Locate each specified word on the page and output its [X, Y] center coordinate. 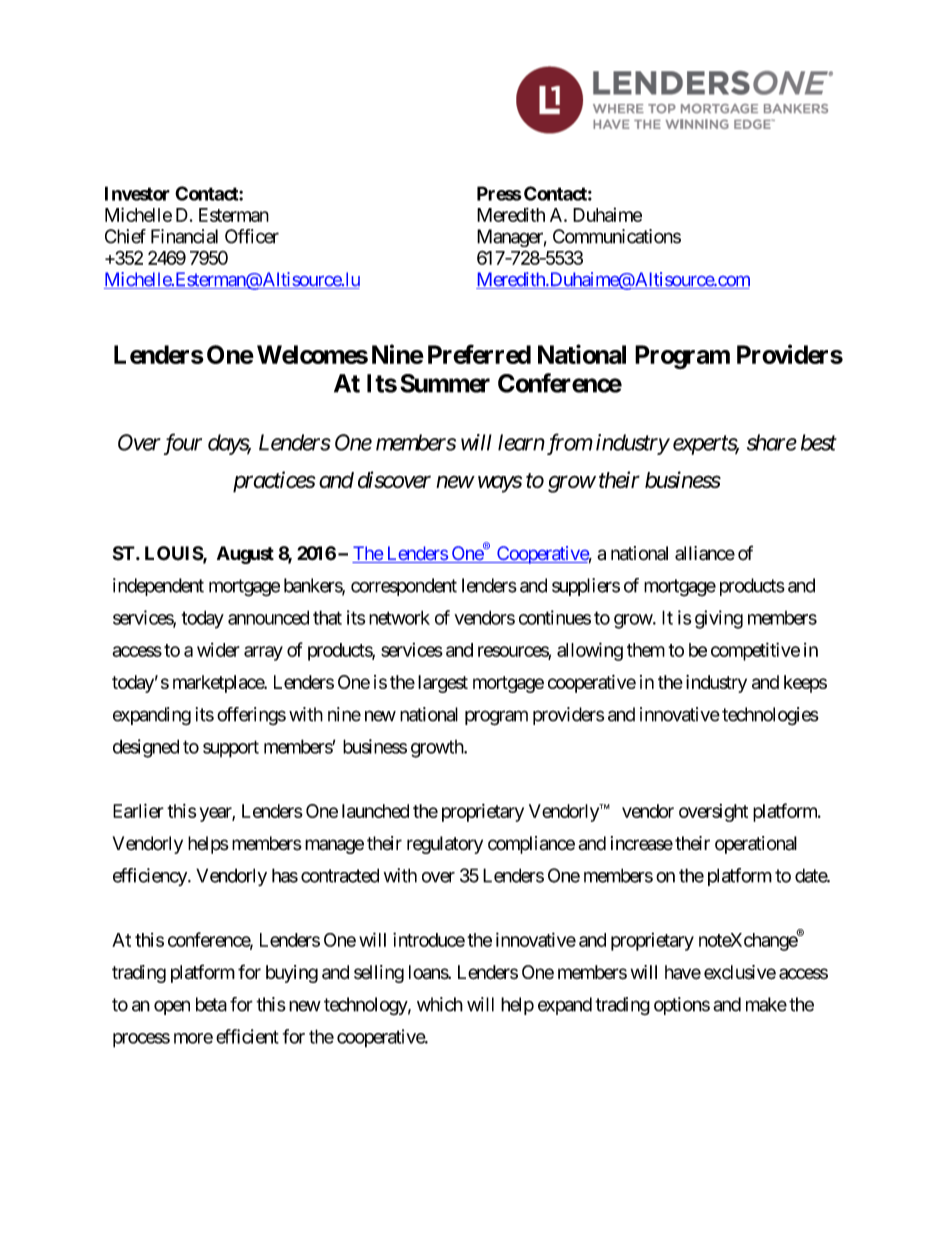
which [440, 1004]
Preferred [479, 354]
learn [521, 442]
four [183, 444]
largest [443, 684]
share [772, 442]
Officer [252, 236]
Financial [184, 236]
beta [211, 1004]
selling [379, 974]
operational [756, 845]
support [231, 749]
